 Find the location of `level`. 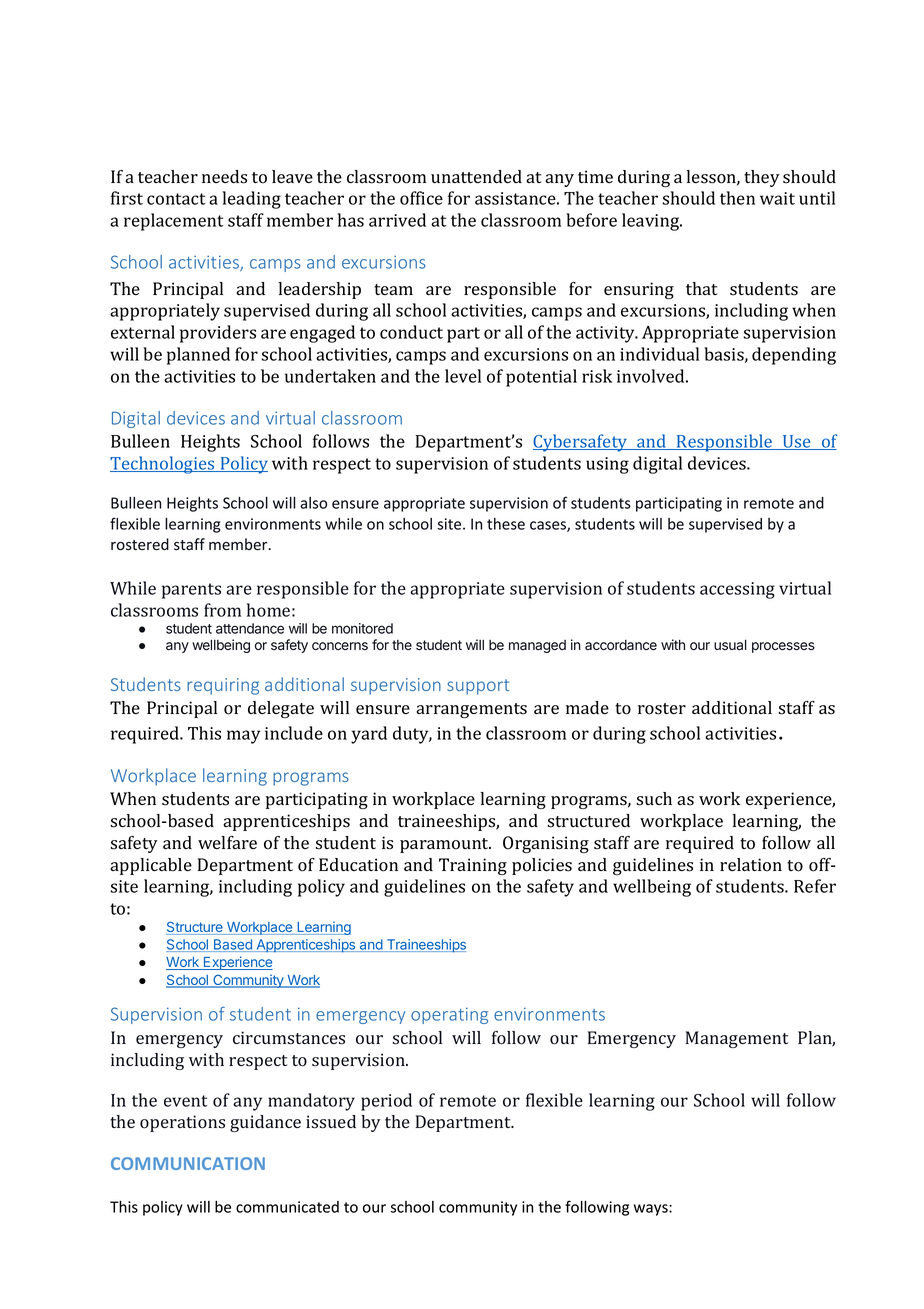

level is located at coordinates (463, 376).
